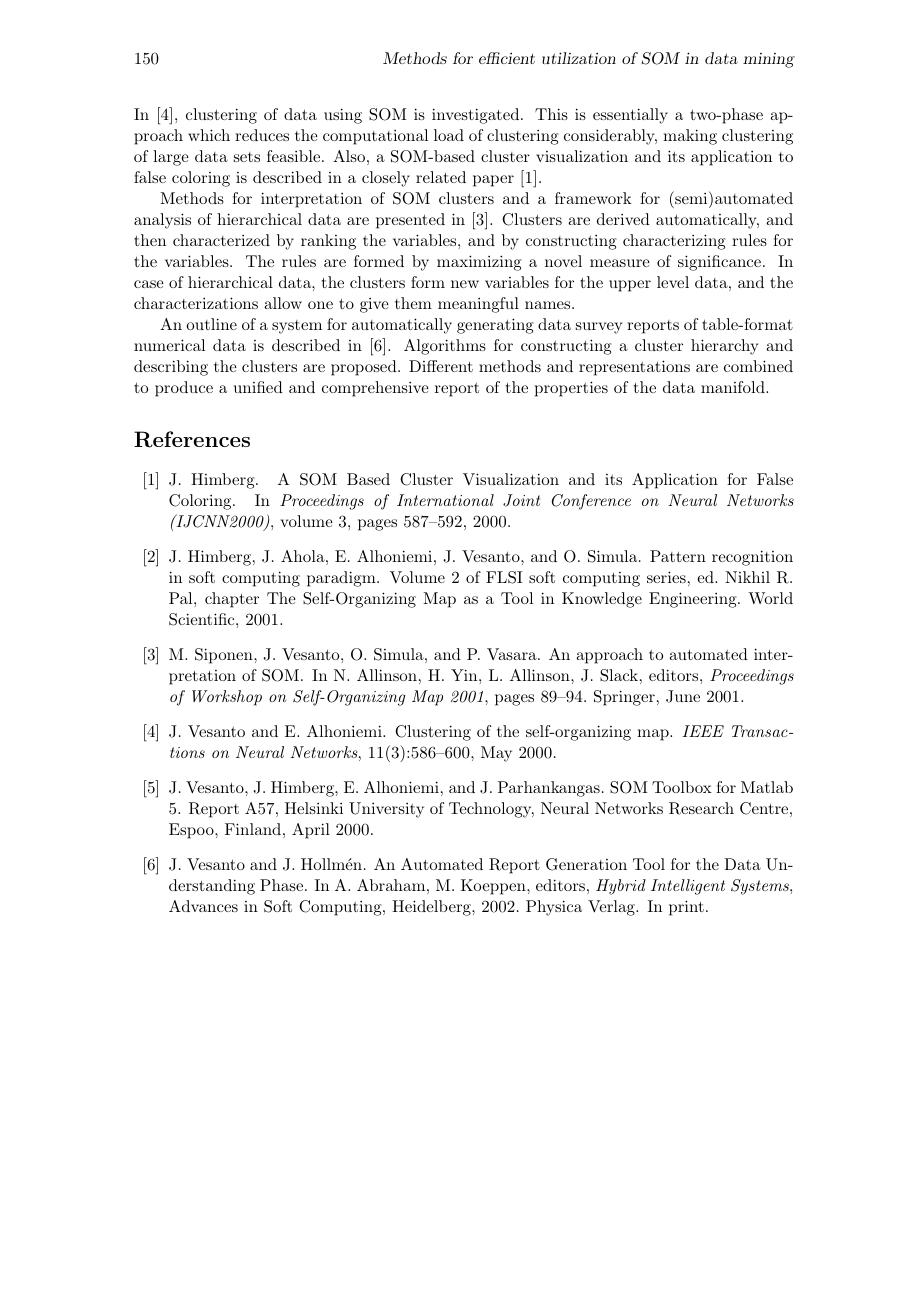 The height and width of the image is (1308, 924). What do you see at coordinates (690, 137) in the image?
I see `making` at bounding box center [690, 137].
